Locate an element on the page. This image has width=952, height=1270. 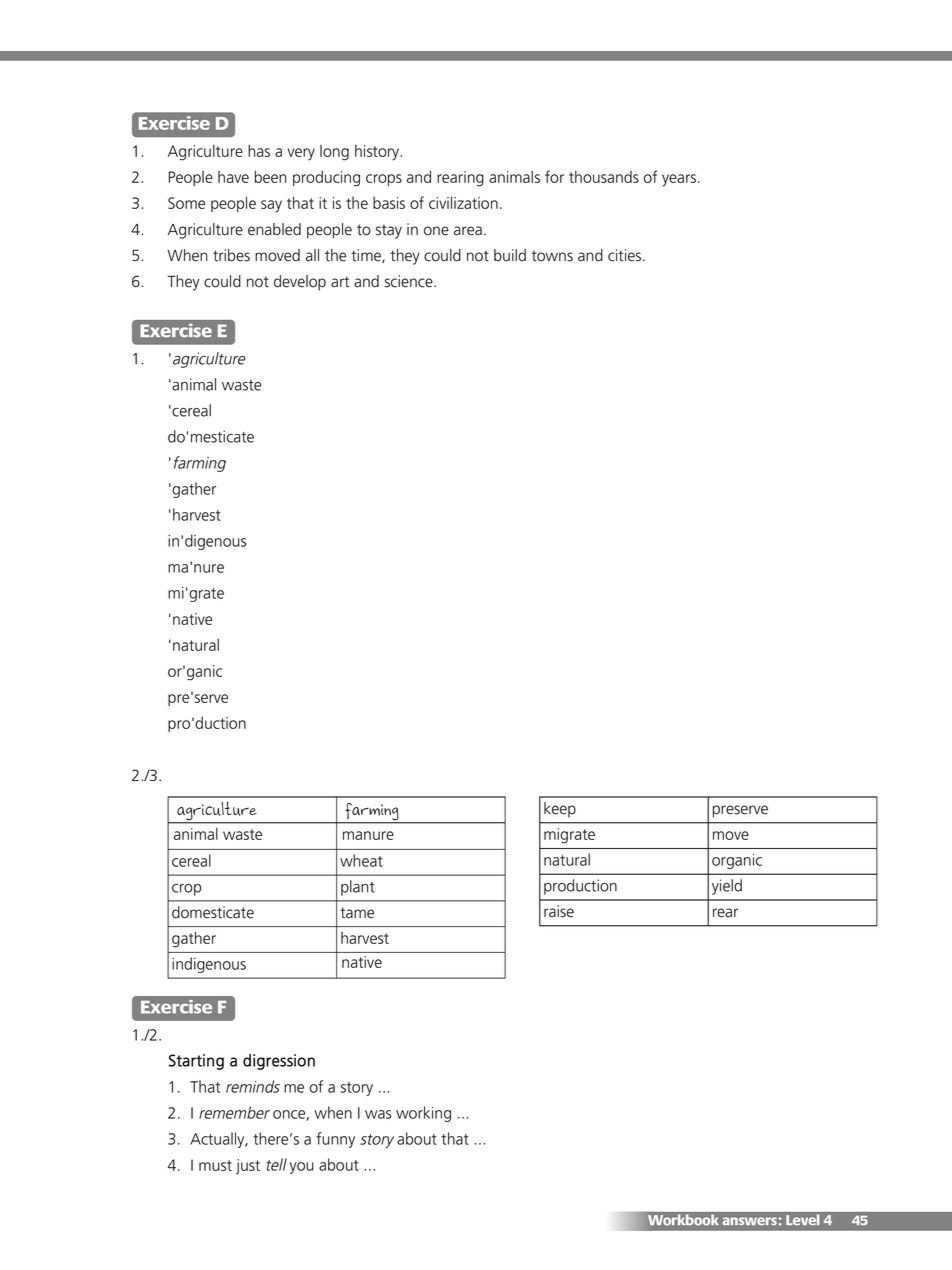
been is located at coordinates (270, 176).
